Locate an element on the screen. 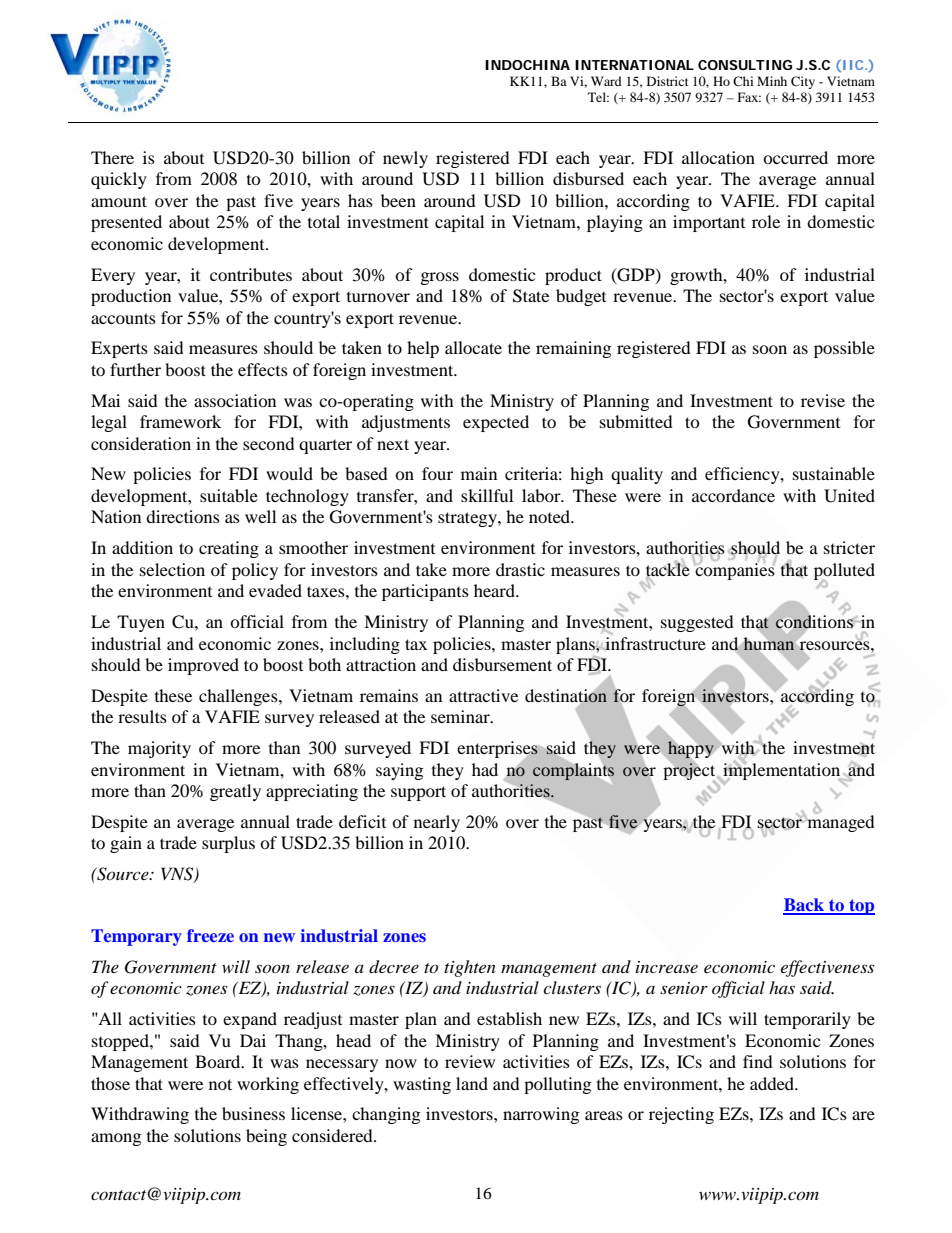 The width and height of the screenshot is (952, 1233). land is located at coordinates (472, 1083).
